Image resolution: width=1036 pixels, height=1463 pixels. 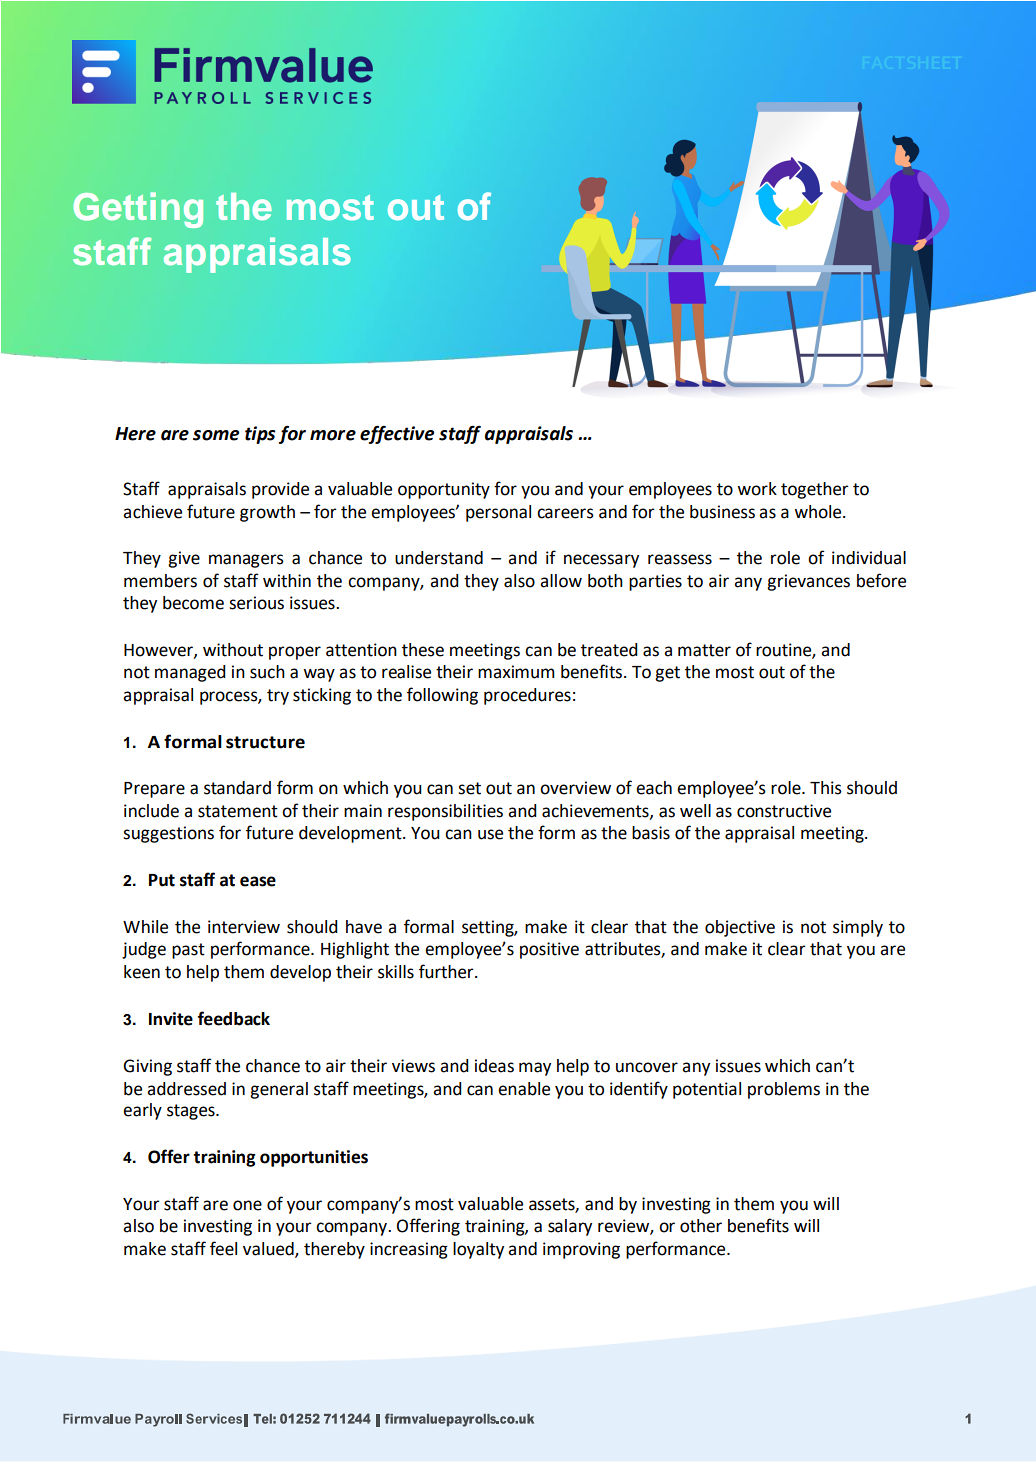 What do you see at coordinates (278, 697) in the page?
I see `try` at bounding box center [278, 697].
